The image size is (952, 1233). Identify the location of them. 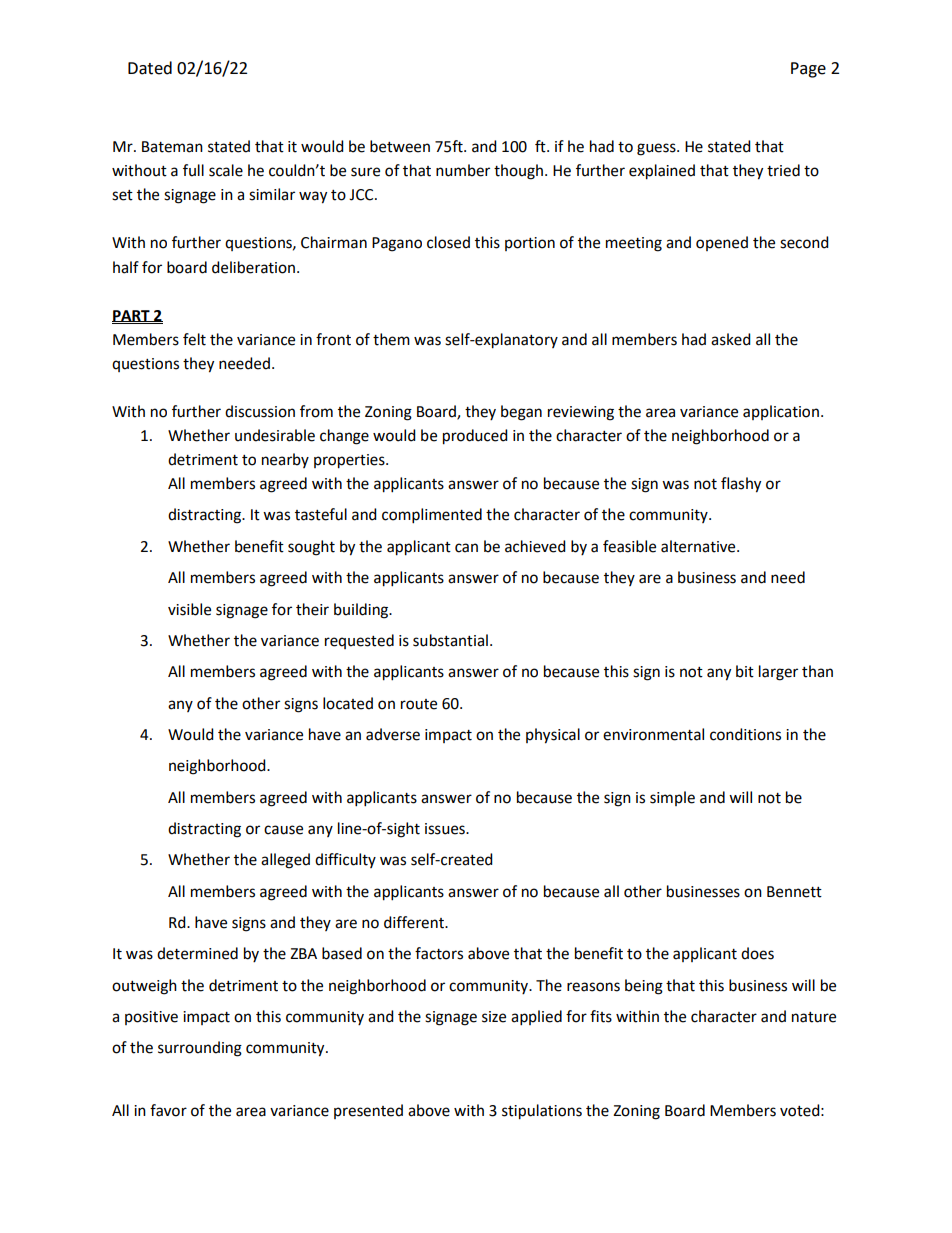
(391, 339).
